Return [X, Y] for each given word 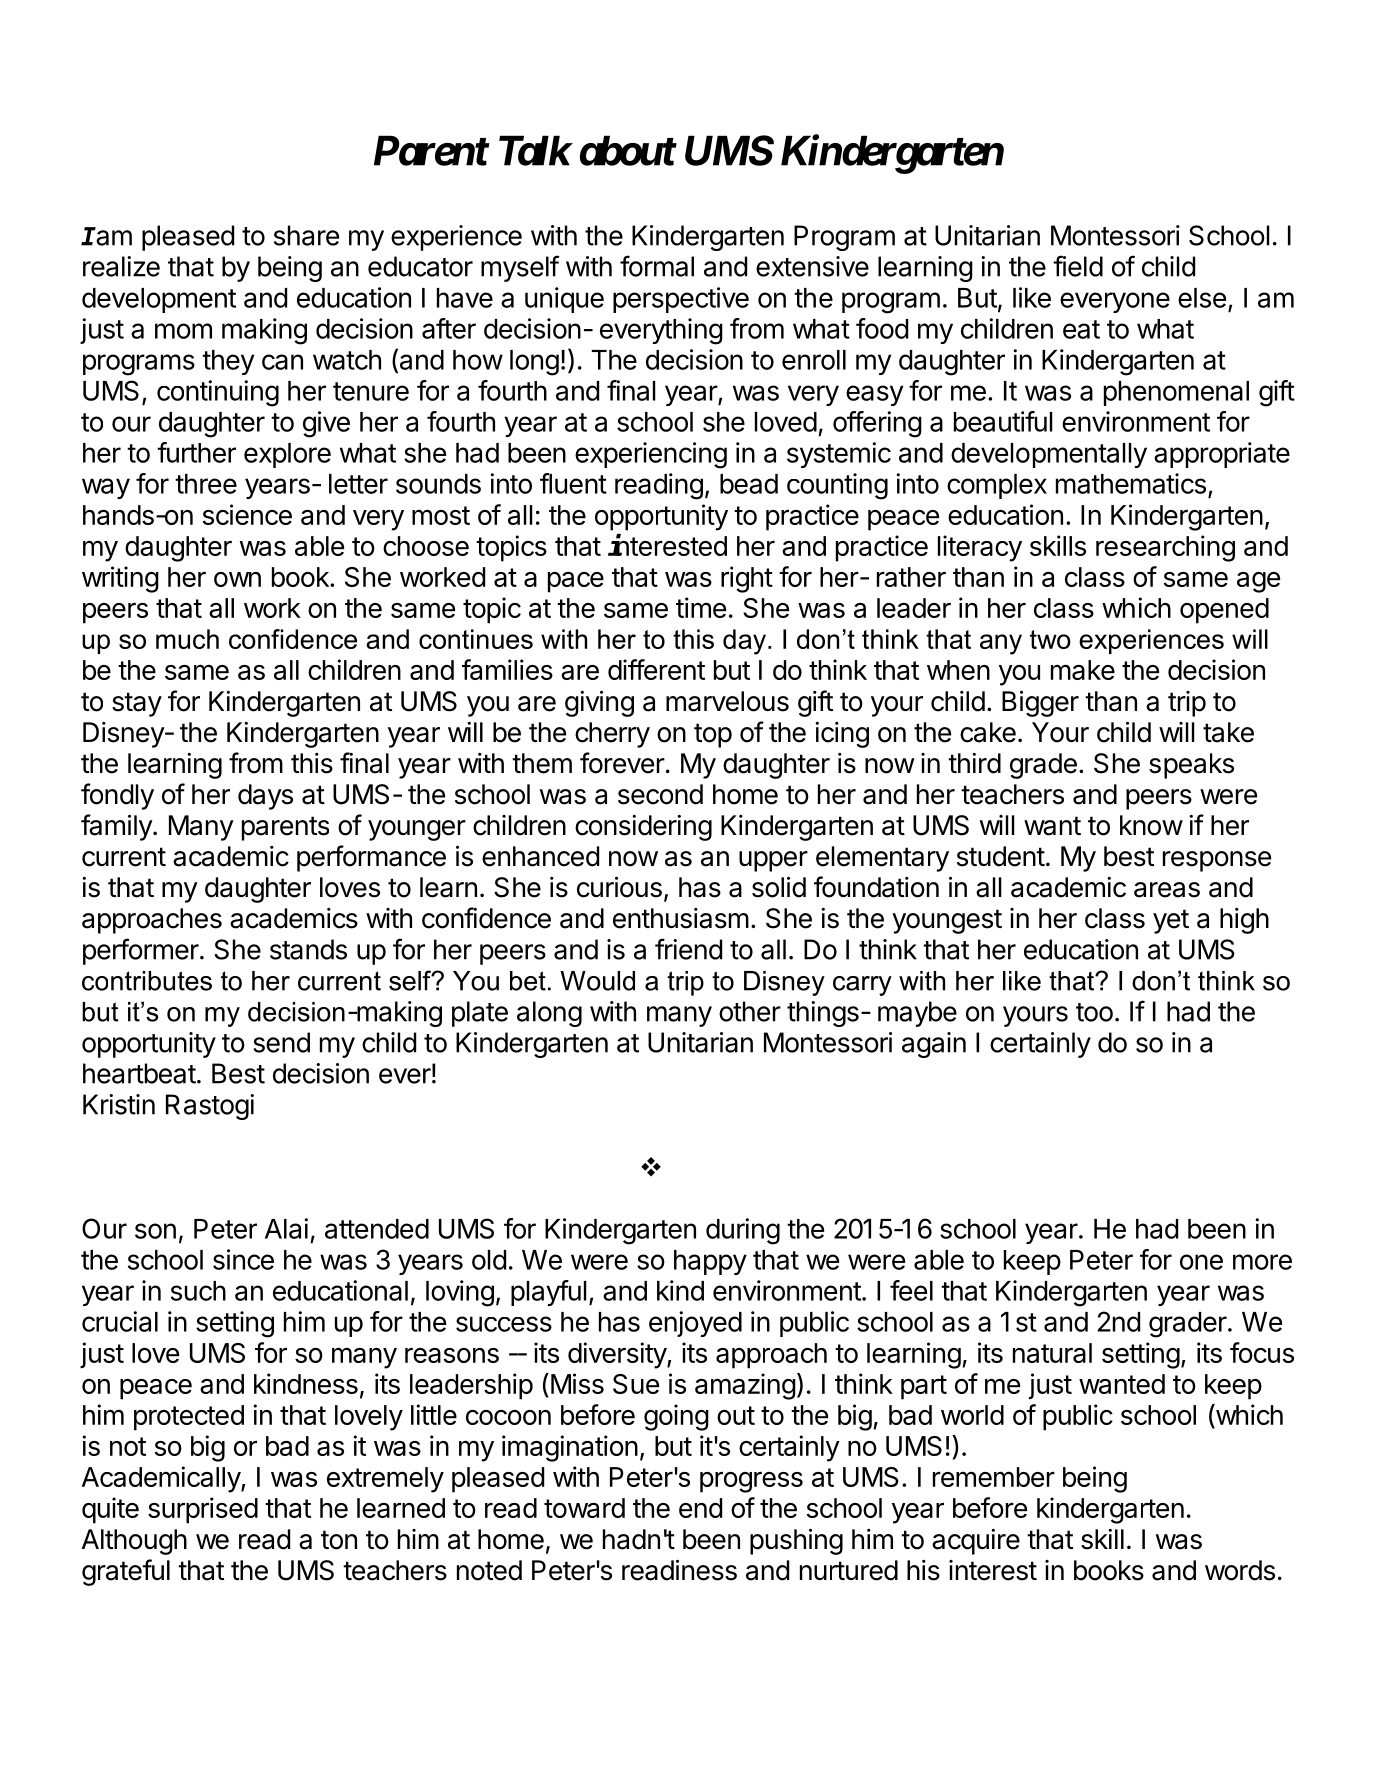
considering [643, 828]
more [1262, 1262]
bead [749, 484]
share [306, 235]
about [627, 150]
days [265, 797]
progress [751, 1482]
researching [1165, 548]
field [1078, 266]
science [247, 514]
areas [1167, 890]
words [1240, 1570]
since [243, 1259]
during [743, 1231]
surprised [203, 1510]
